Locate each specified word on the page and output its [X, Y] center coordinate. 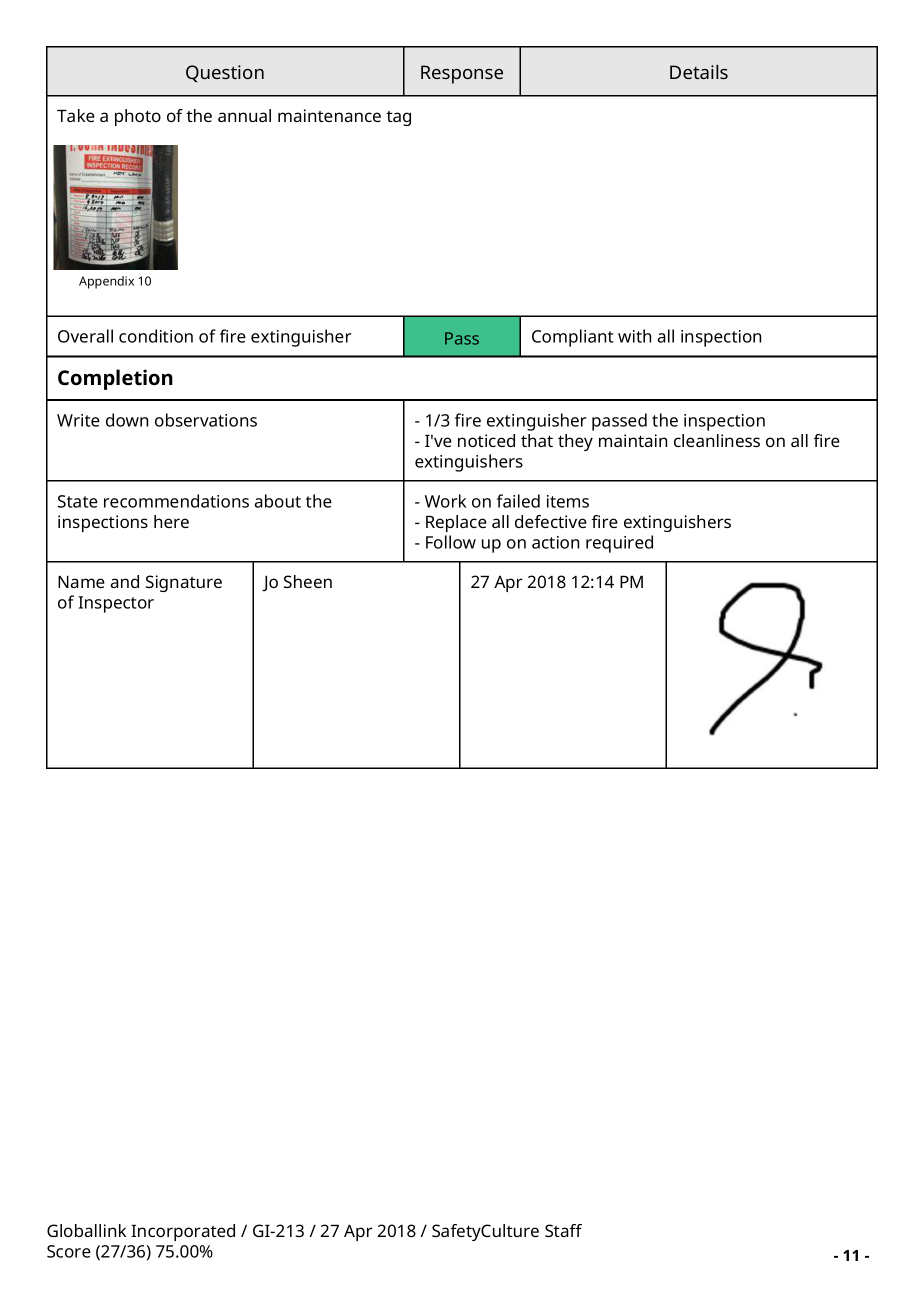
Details [699, 72]
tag [399, 118]
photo [138, 117]
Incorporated [183, 1232]
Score [69, 1251]
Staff [563, 1230]
